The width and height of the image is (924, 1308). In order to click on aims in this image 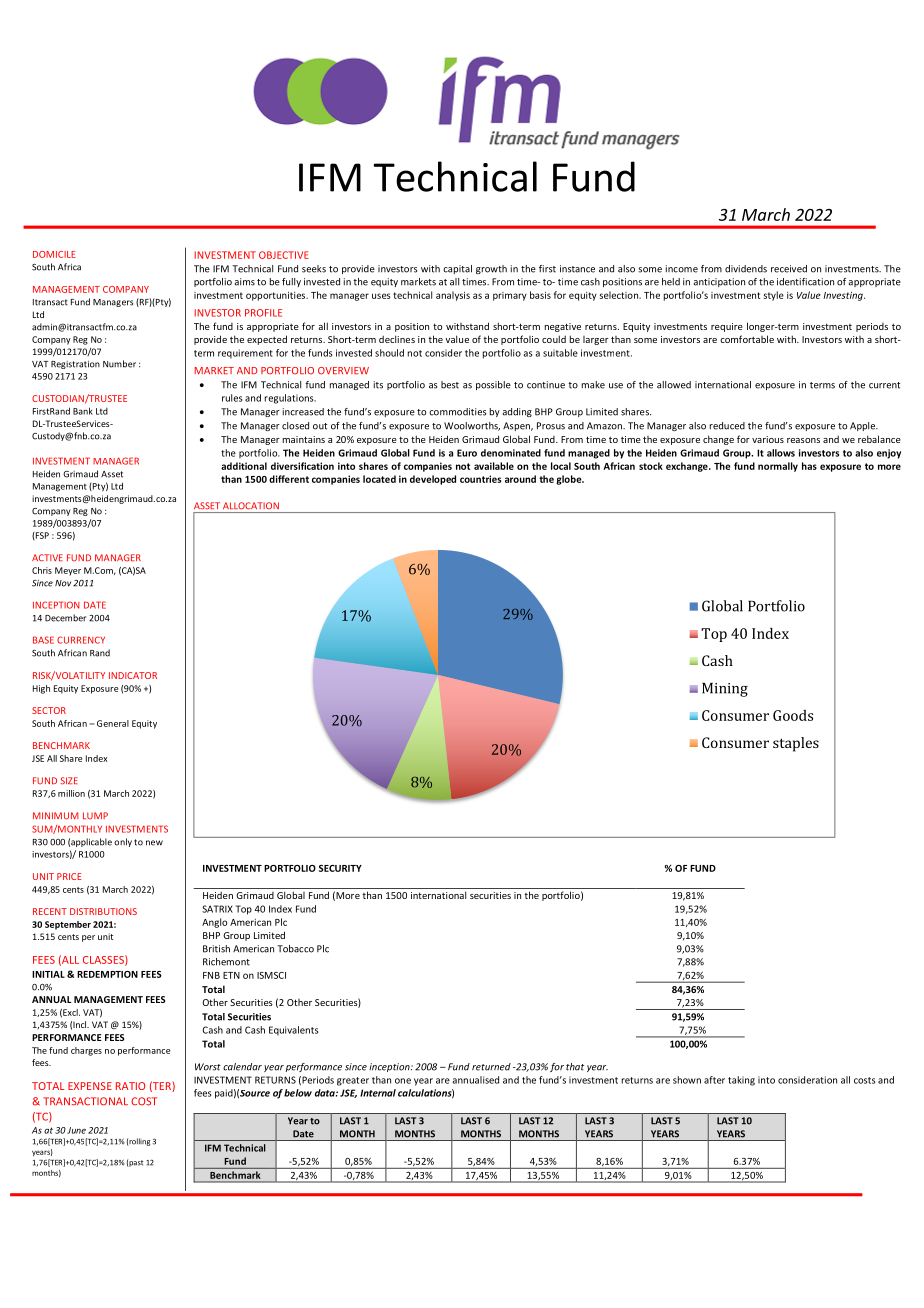, I will do `click(245, 282)`.
